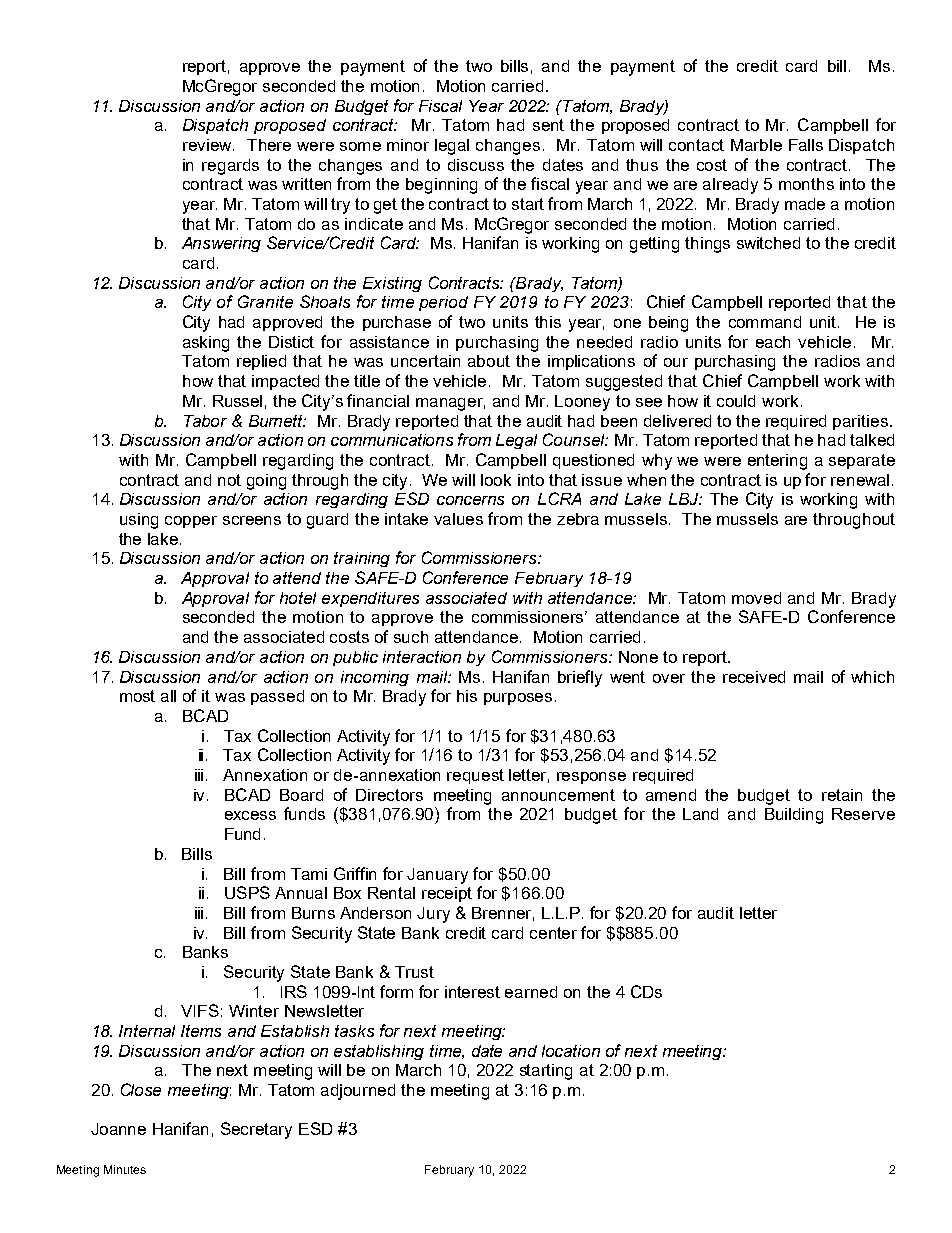  I want to click on beginning, so click(441, 186).
